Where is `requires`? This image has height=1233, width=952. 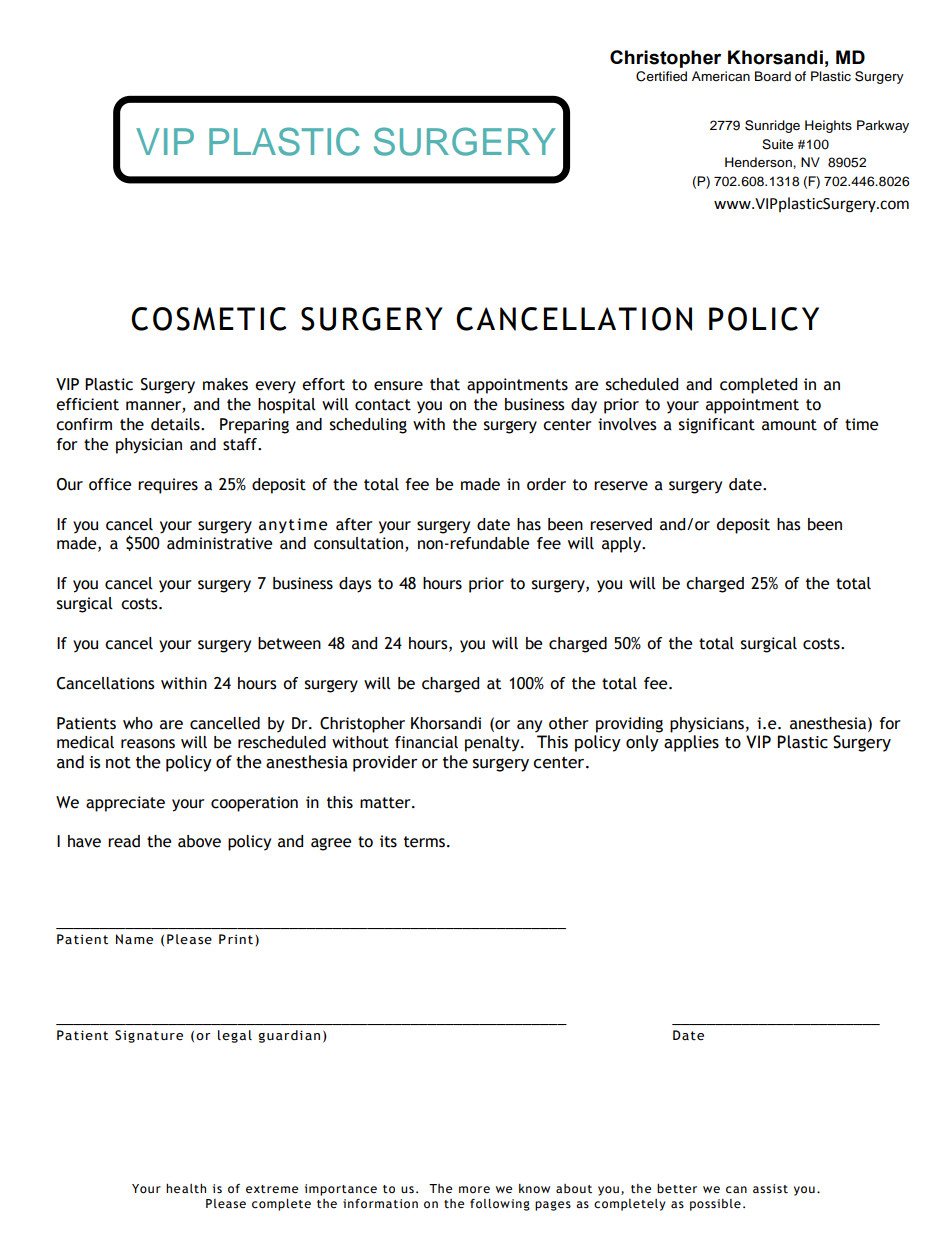 requires is located at coordinates (168, 486).
